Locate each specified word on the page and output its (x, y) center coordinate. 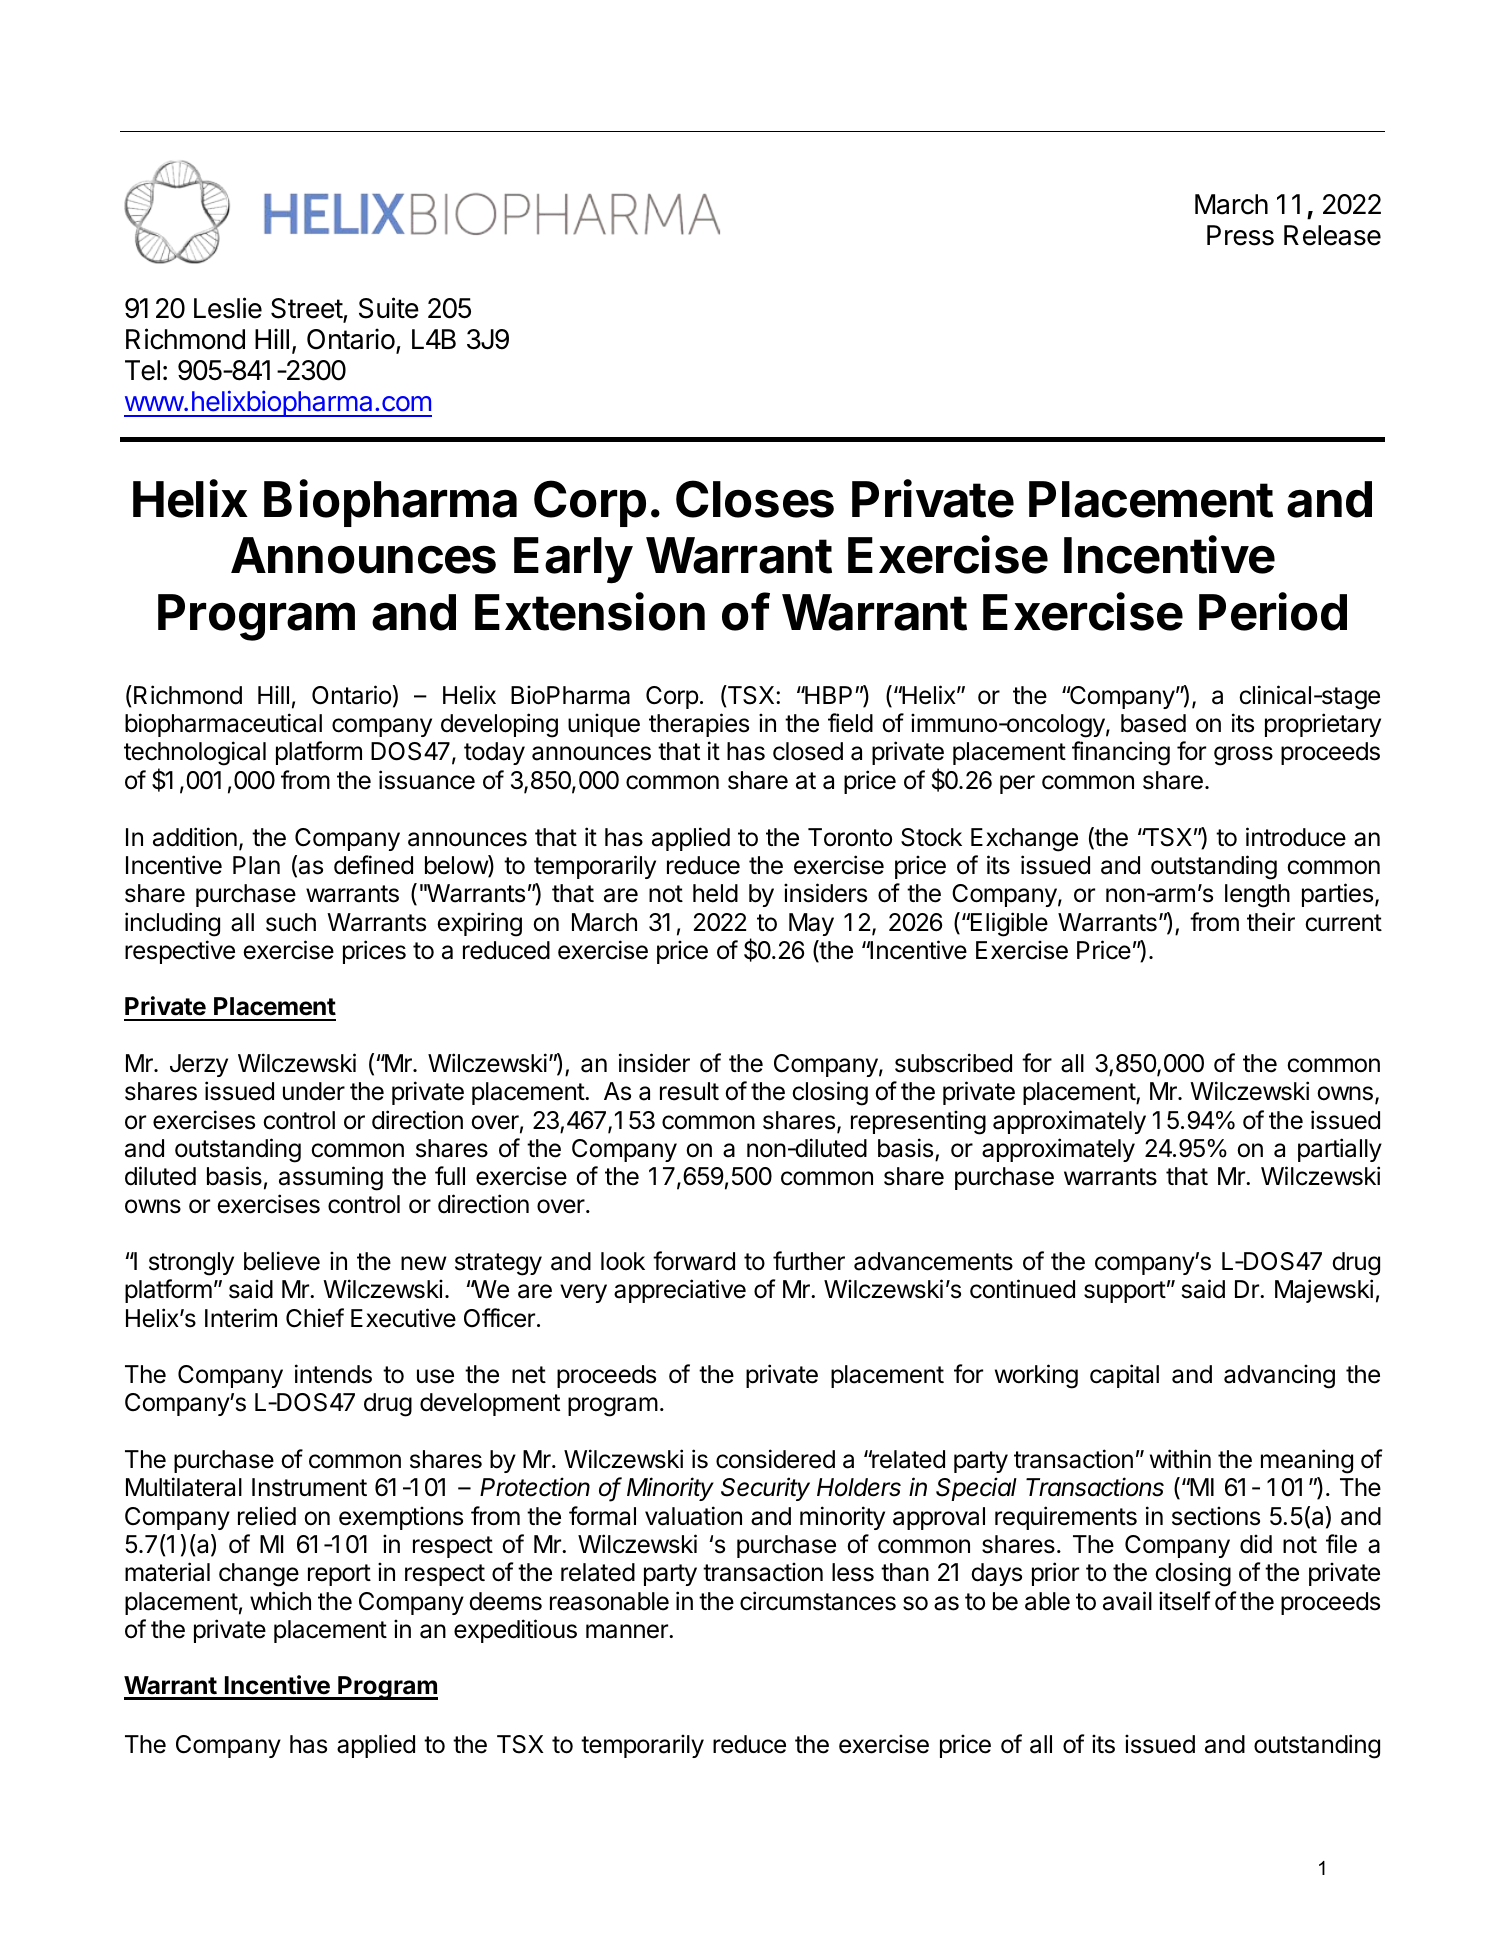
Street (307, 310)
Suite (389, 308)
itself (1184, 1601)
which (280, 1601)
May (811, 924)
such (291, 922)
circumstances (818, 1601)
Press (1240, 235)
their (1271, 922)
